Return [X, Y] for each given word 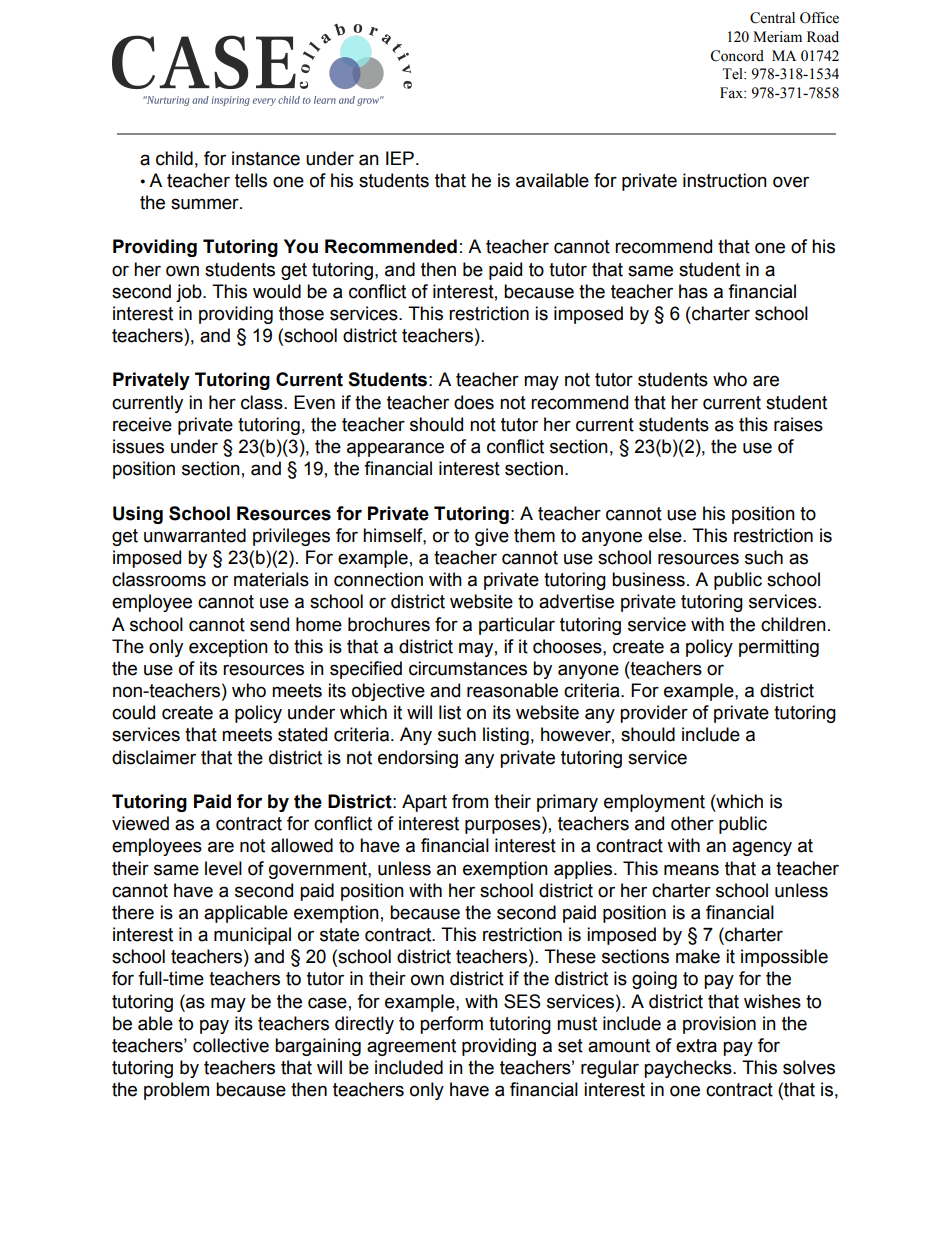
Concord [737, 56]
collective [231, 1045]
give [492, 537]
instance [266, 158]
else [666, 535]
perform [451, 1025]
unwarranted [195, 535]
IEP [400, 158]
